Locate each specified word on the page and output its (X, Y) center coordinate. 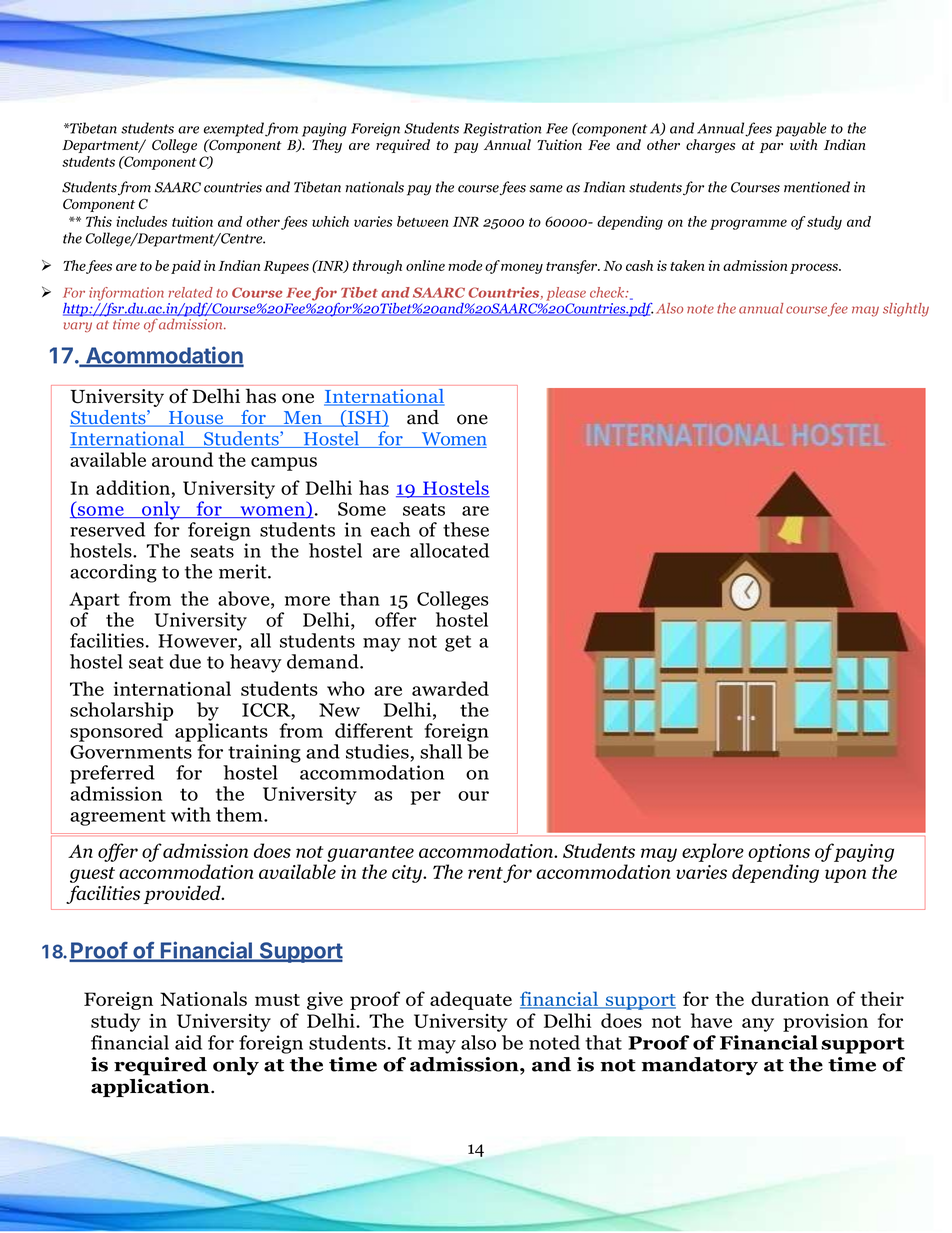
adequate (471, 1000)
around (182, 459)
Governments (131, 752)
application (151, 1088)
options (779, 853)
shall (441, 751)
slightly (906, 310)
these (466, 529)
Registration (502, 130)
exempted (234, 129)
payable (800, 129)
